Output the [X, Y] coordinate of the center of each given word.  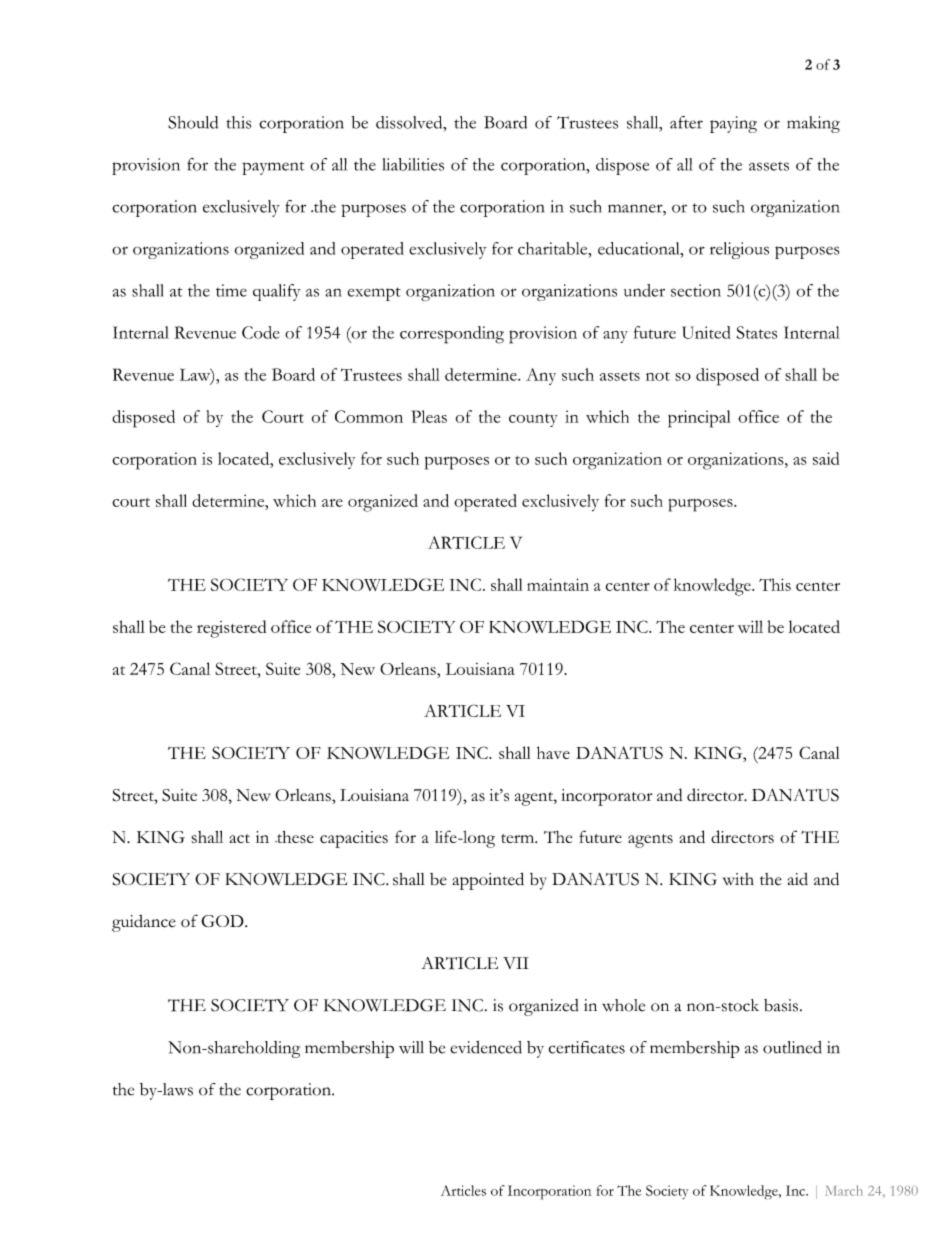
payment [273, 168]
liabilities [413, 164]
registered [231, 629]
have [553, 752]
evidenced [486, 1047]
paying [733, 124]
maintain [558, 584]
